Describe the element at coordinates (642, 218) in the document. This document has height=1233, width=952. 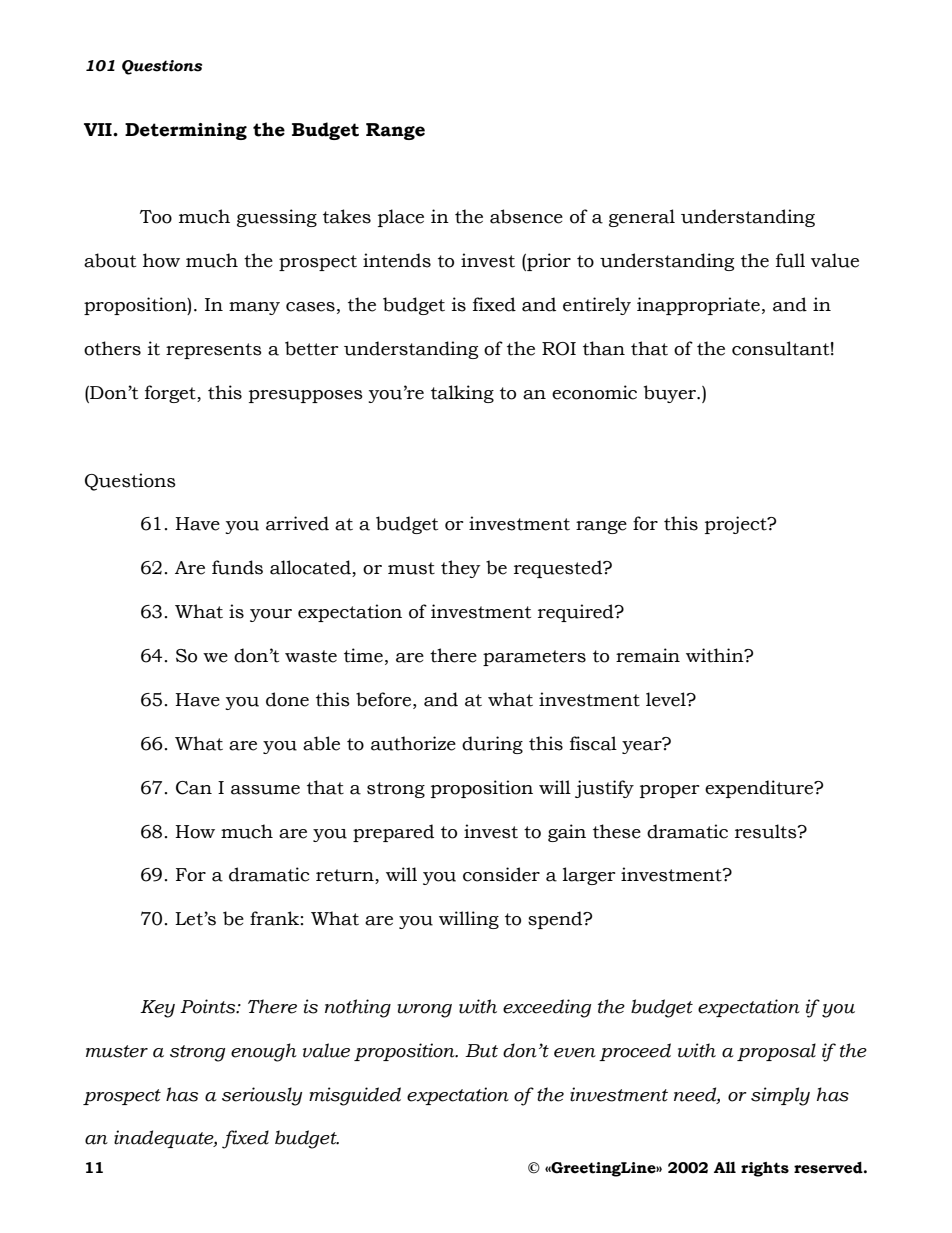
I see `general` at that location.
